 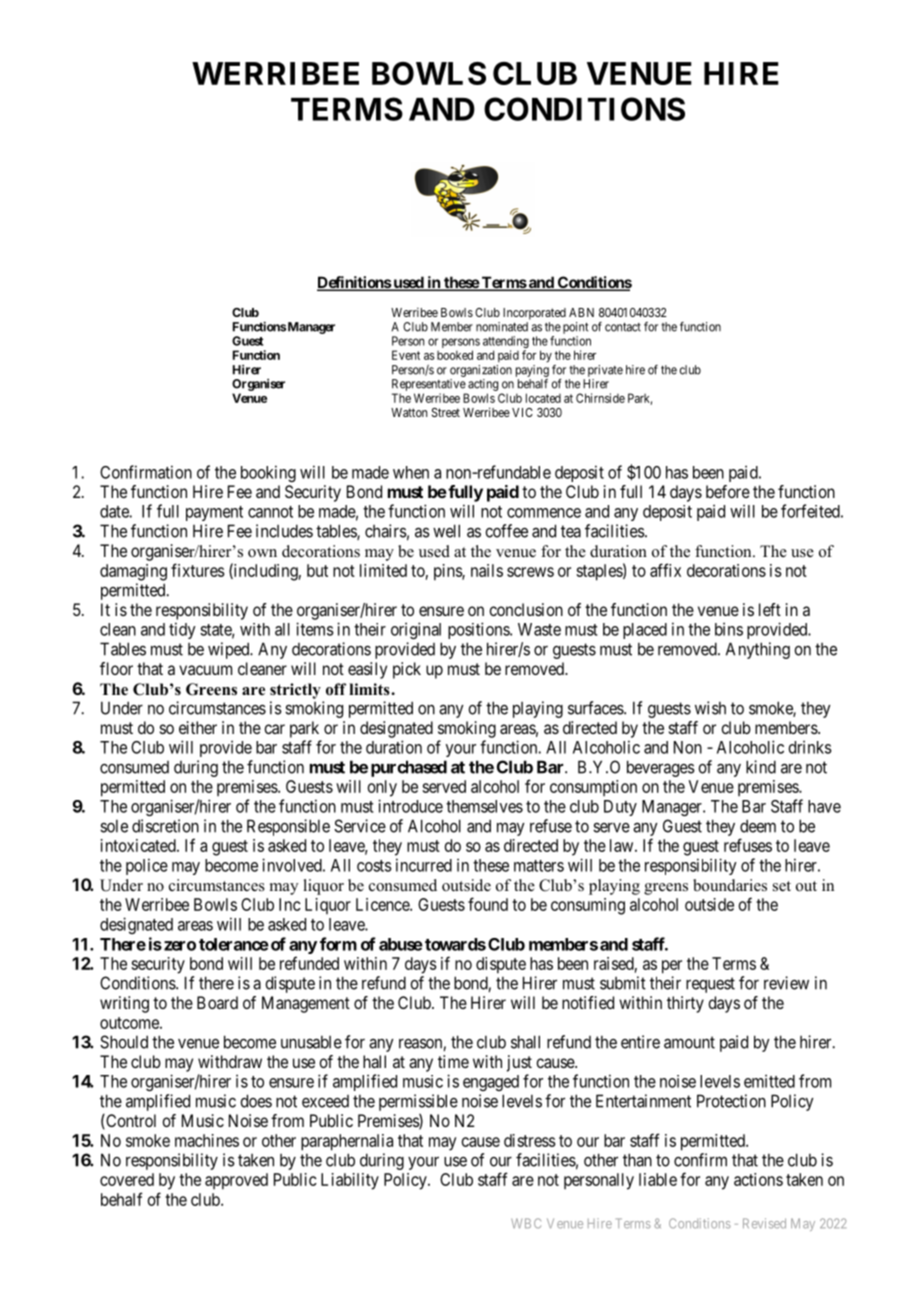 What do you see at coordinates (406, 355) in the screenshot?
I see `Event` at bounding box center [406, 355].
